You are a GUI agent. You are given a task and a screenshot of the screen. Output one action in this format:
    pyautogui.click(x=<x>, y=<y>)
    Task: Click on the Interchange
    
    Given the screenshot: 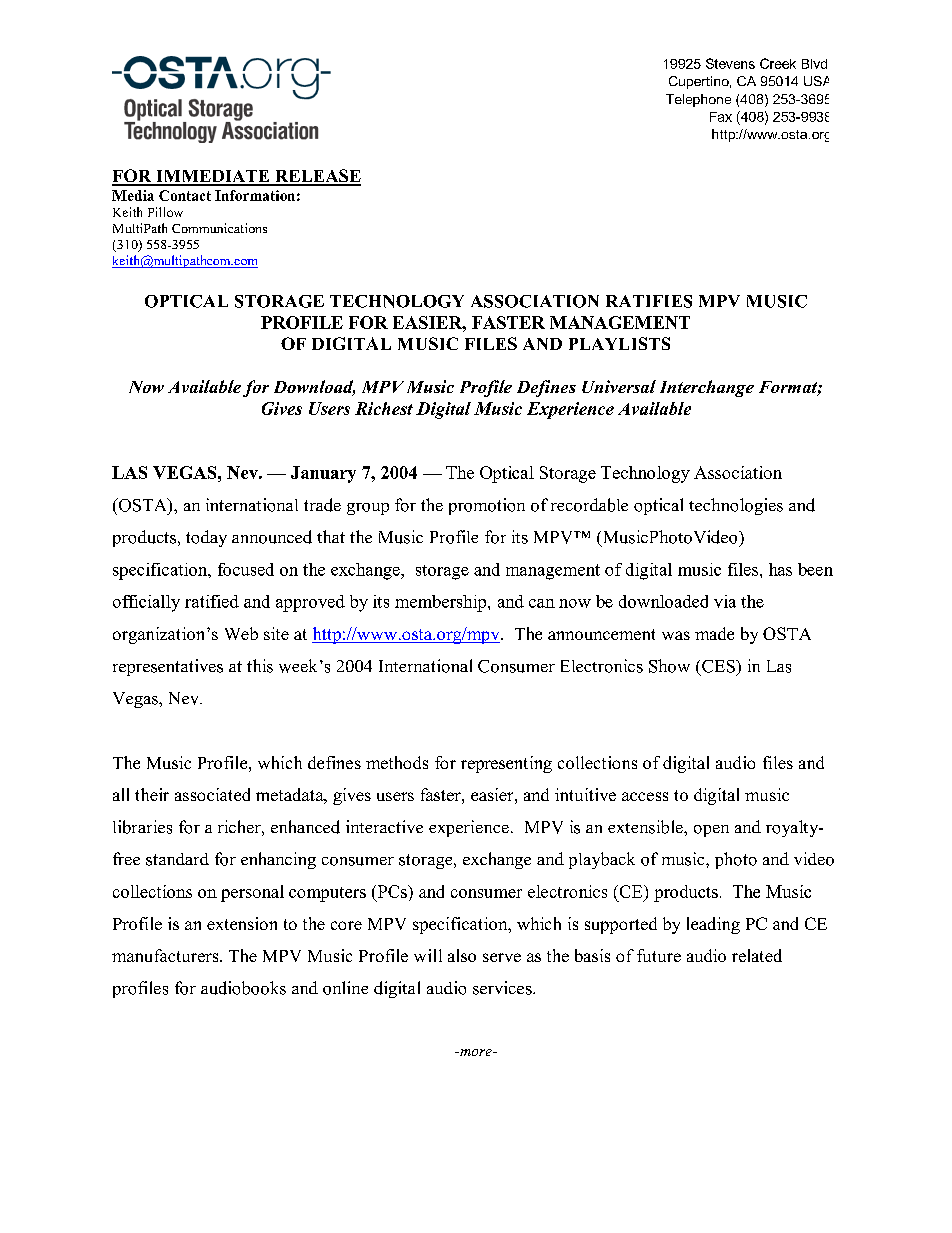 What is the action you would take?
    pyautogui.click(x=707, y=388)
